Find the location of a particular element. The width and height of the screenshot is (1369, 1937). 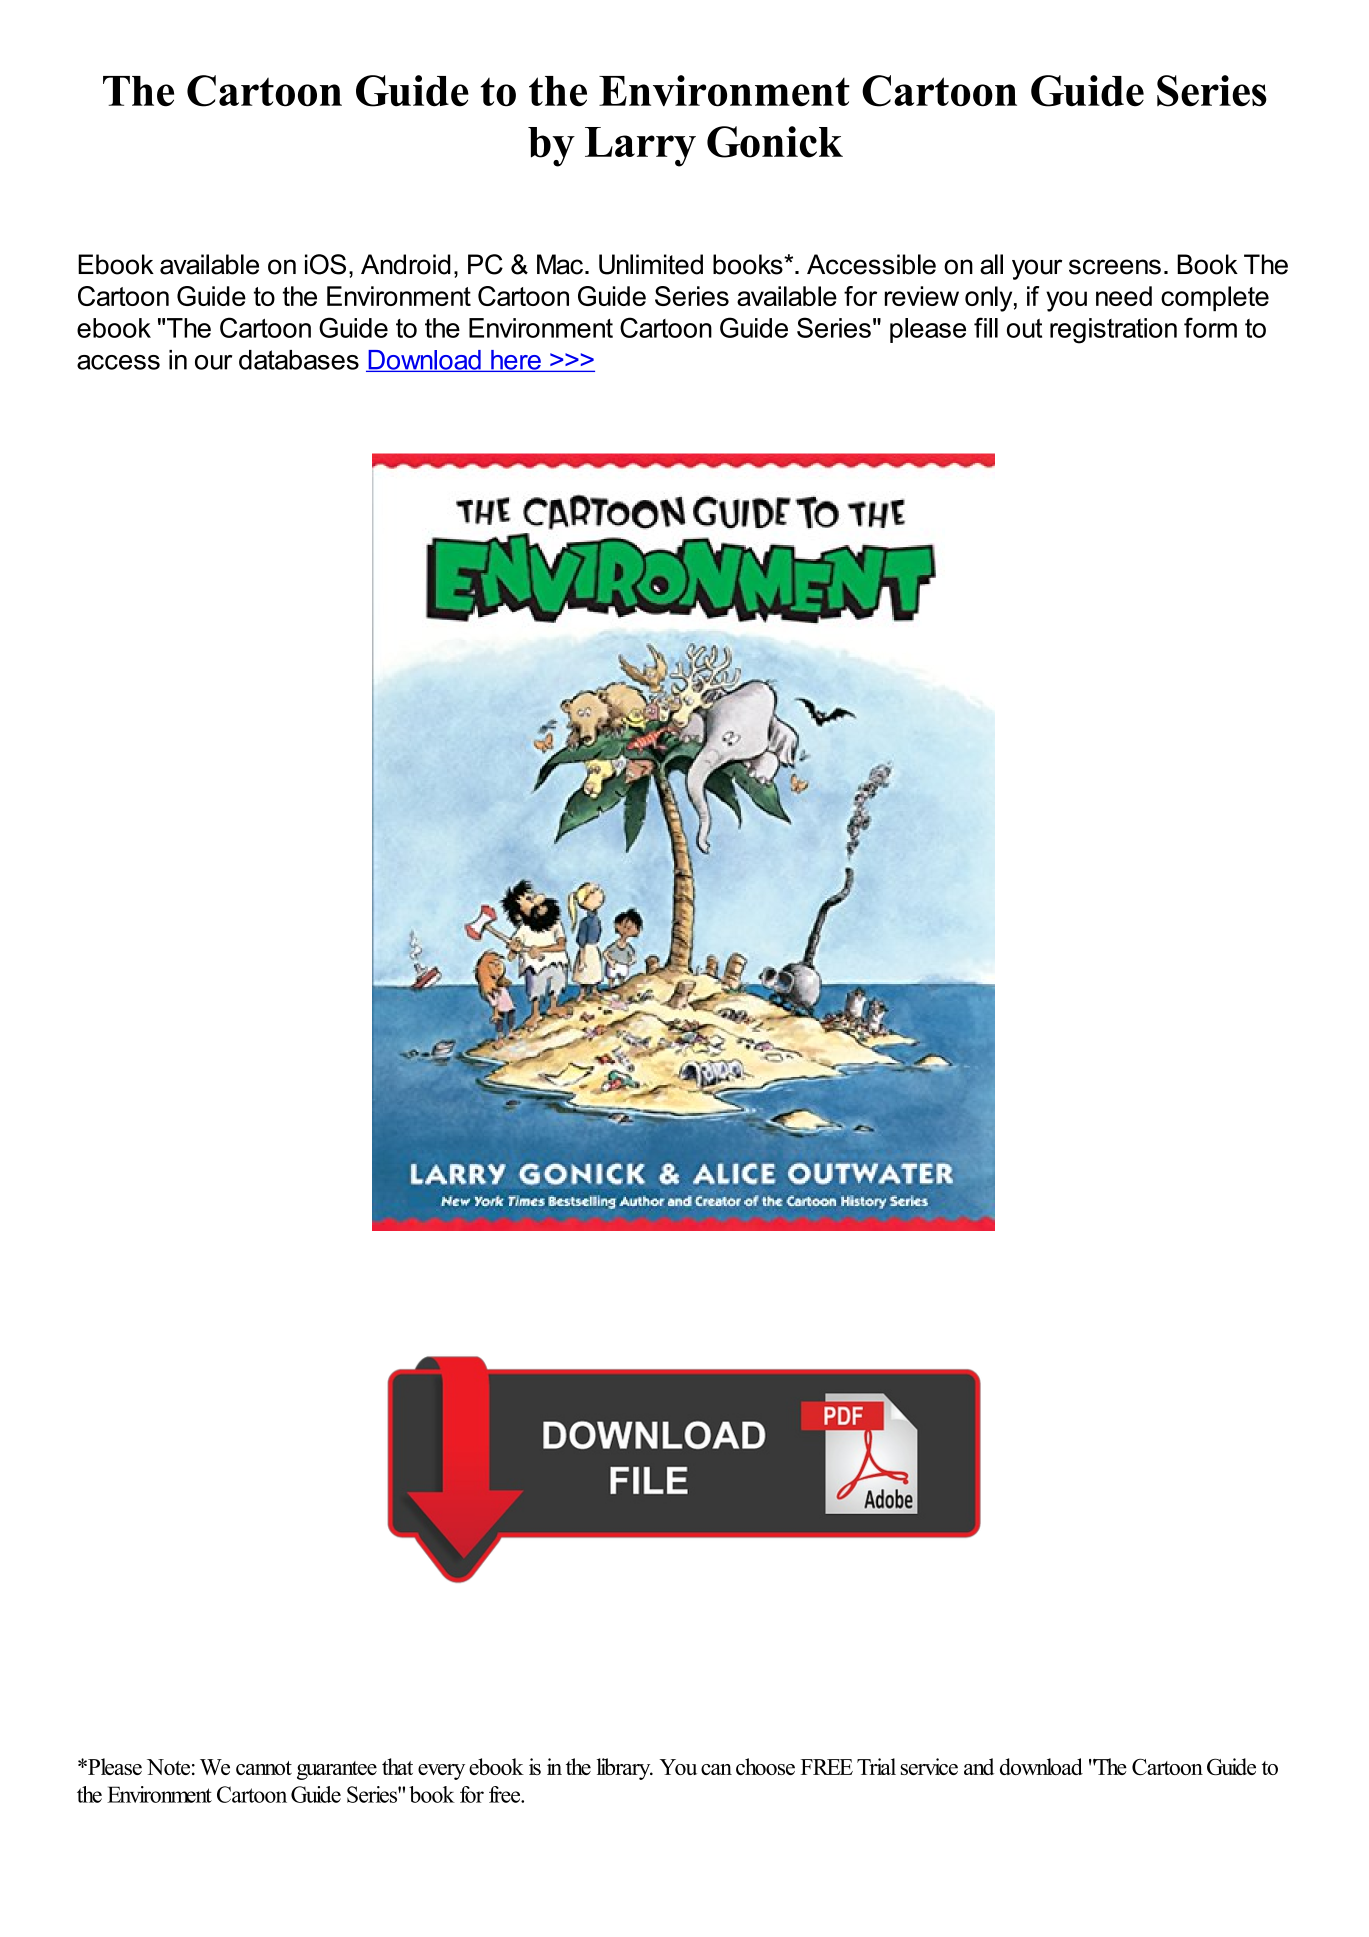

Larry is located at coordinates (640, 147).
